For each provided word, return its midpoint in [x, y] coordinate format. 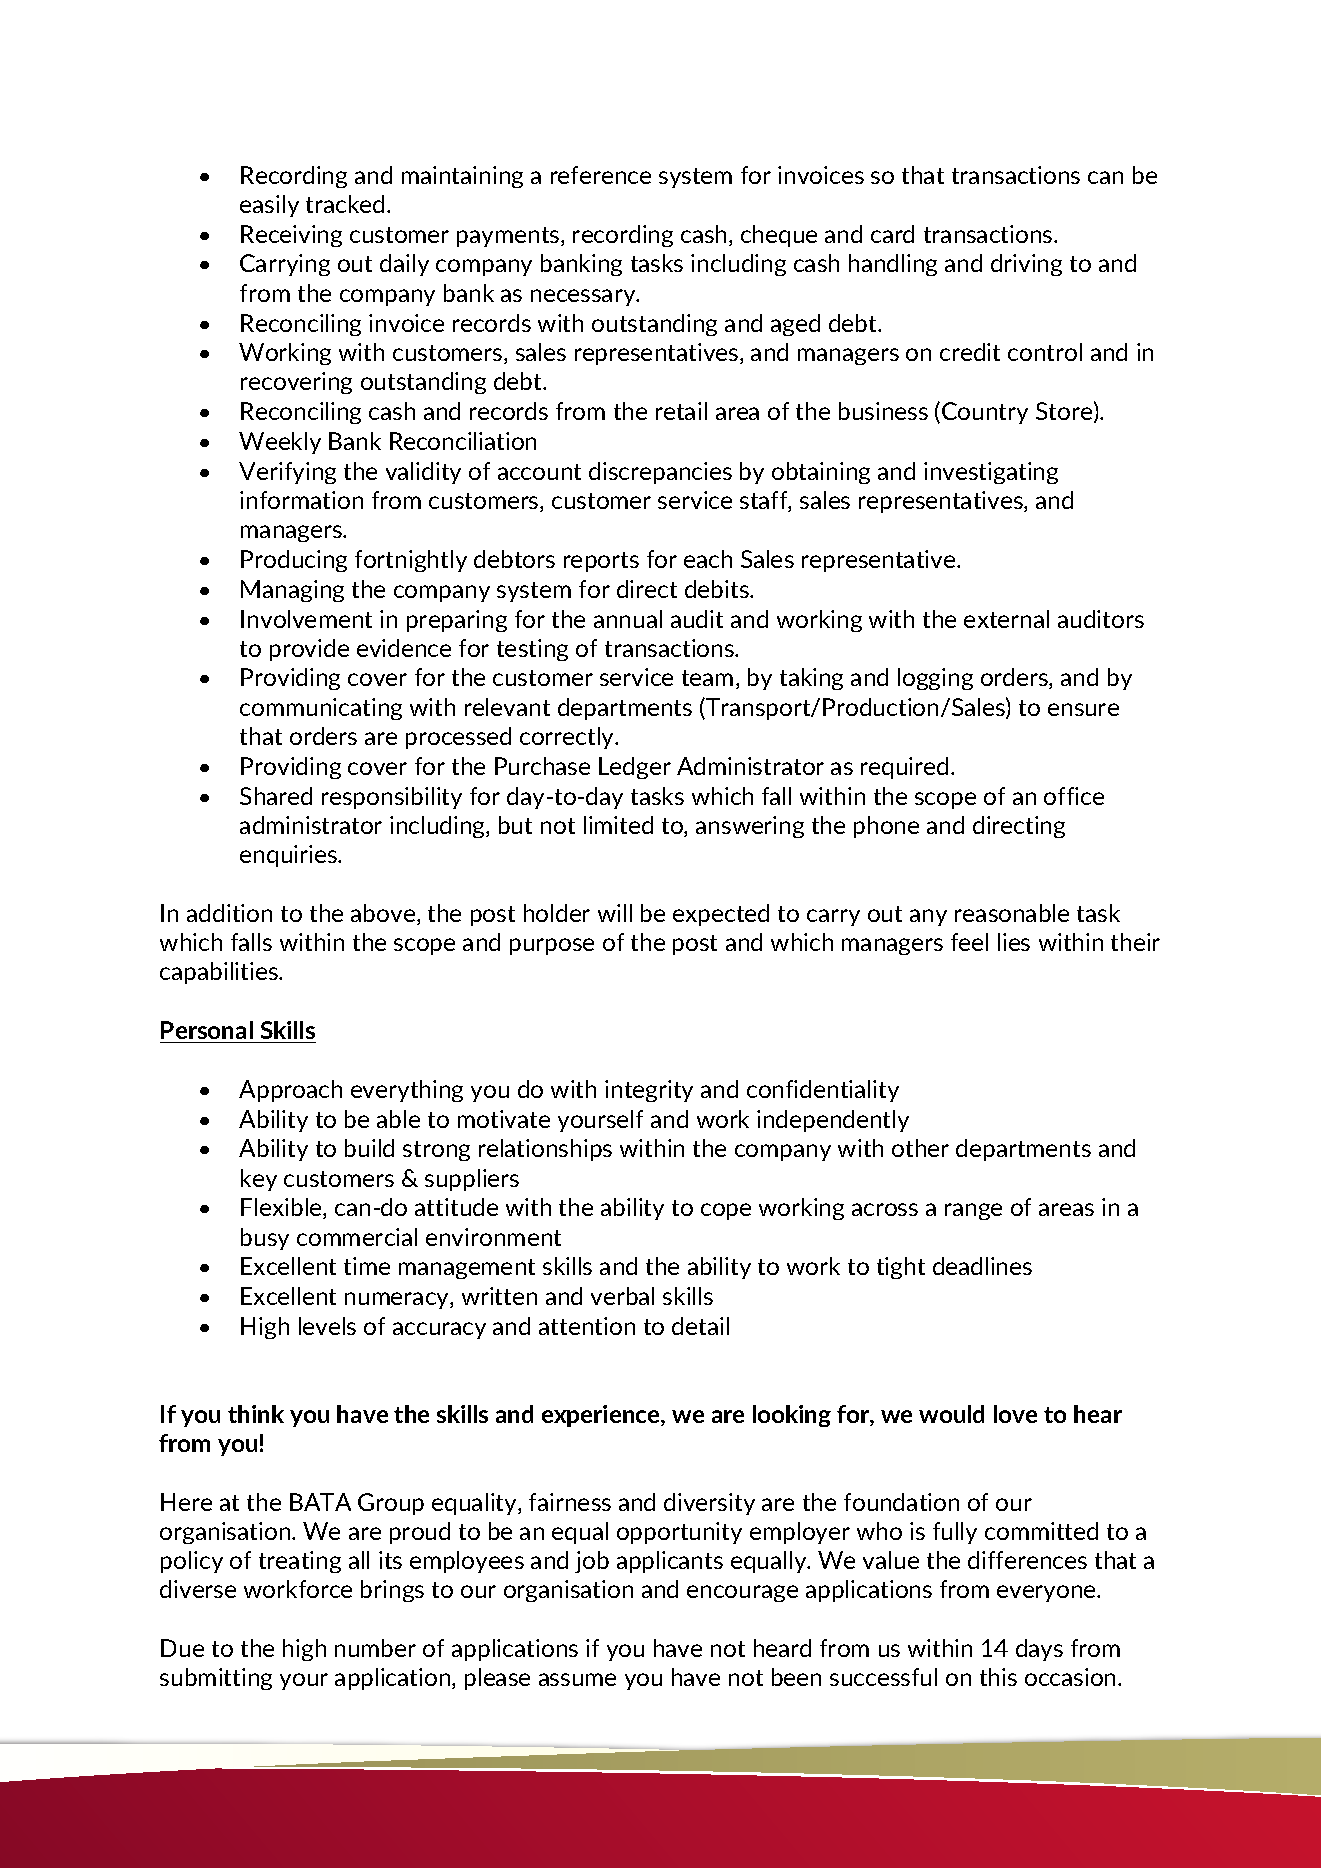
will [615, 913]
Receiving [291, 236]
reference [601, 175]
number [375, 1648]
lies [1014, 942]
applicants [670, 1562]
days [1039, 1650]
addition [229, 913]
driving [1026, 265]
